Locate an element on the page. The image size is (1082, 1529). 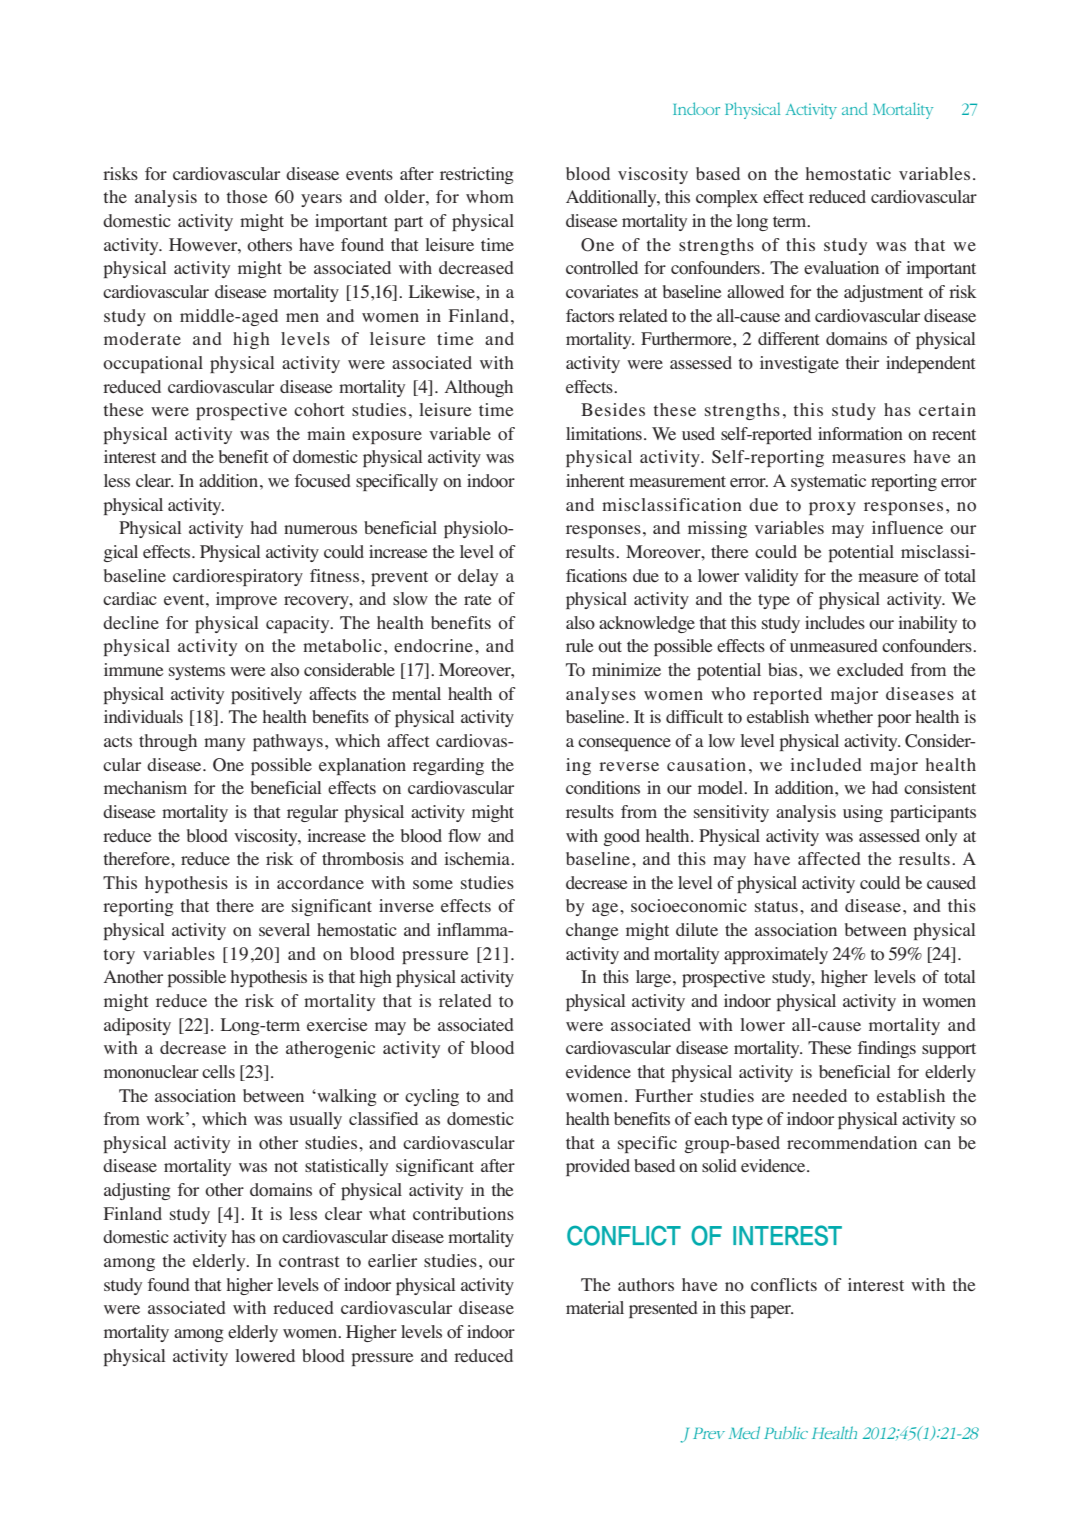
those is located at coordinates (247, 197).
